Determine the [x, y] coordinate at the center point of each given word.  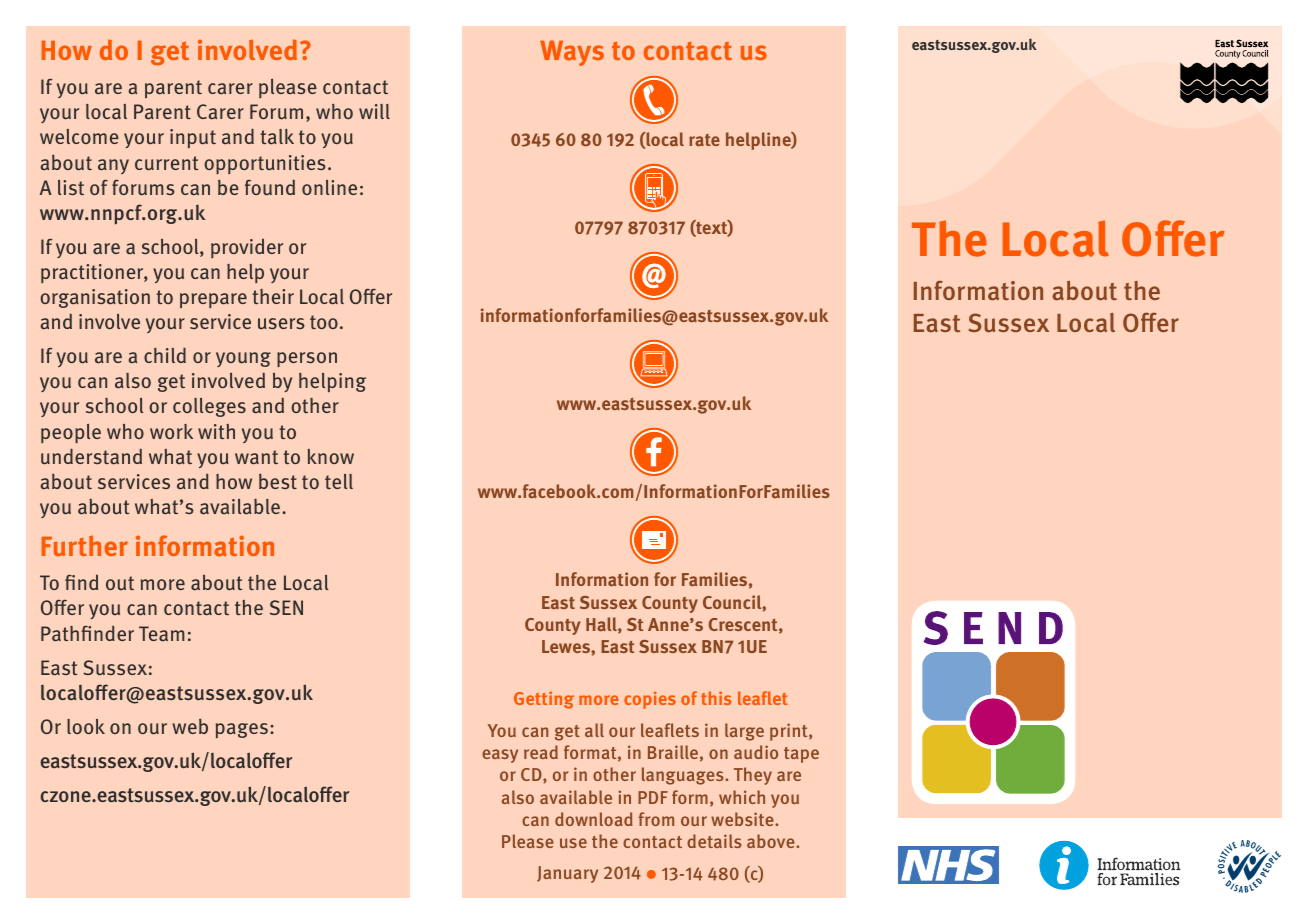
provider [247, 248]
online [329, 187]
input [193, 139]
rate [704, 140]
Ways [572, 53]
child [165, 355]
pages [242, 731]
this [716, 698]
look [86, 726]
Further [85, 545]
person [307, 359]
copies [650, 700]
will [374, 111]
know [330, 456]
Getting [544, 700]
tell [339, 481]
